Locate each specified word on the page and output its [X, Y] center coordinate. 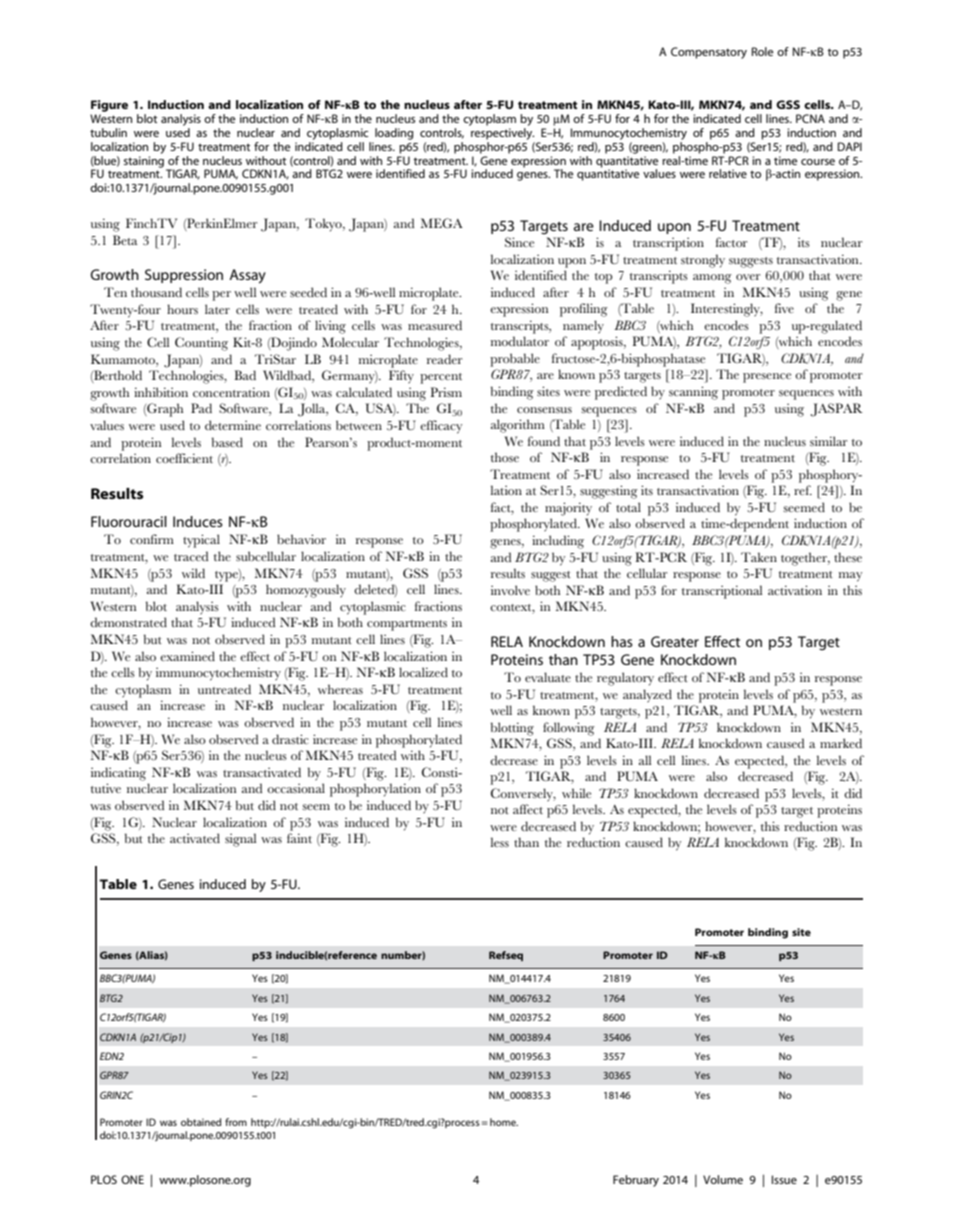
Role [762, 51]
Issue [784, 1179]
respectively [501, 132]
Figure [109, 106]
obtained [201, 1122]
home [504, 1122]
